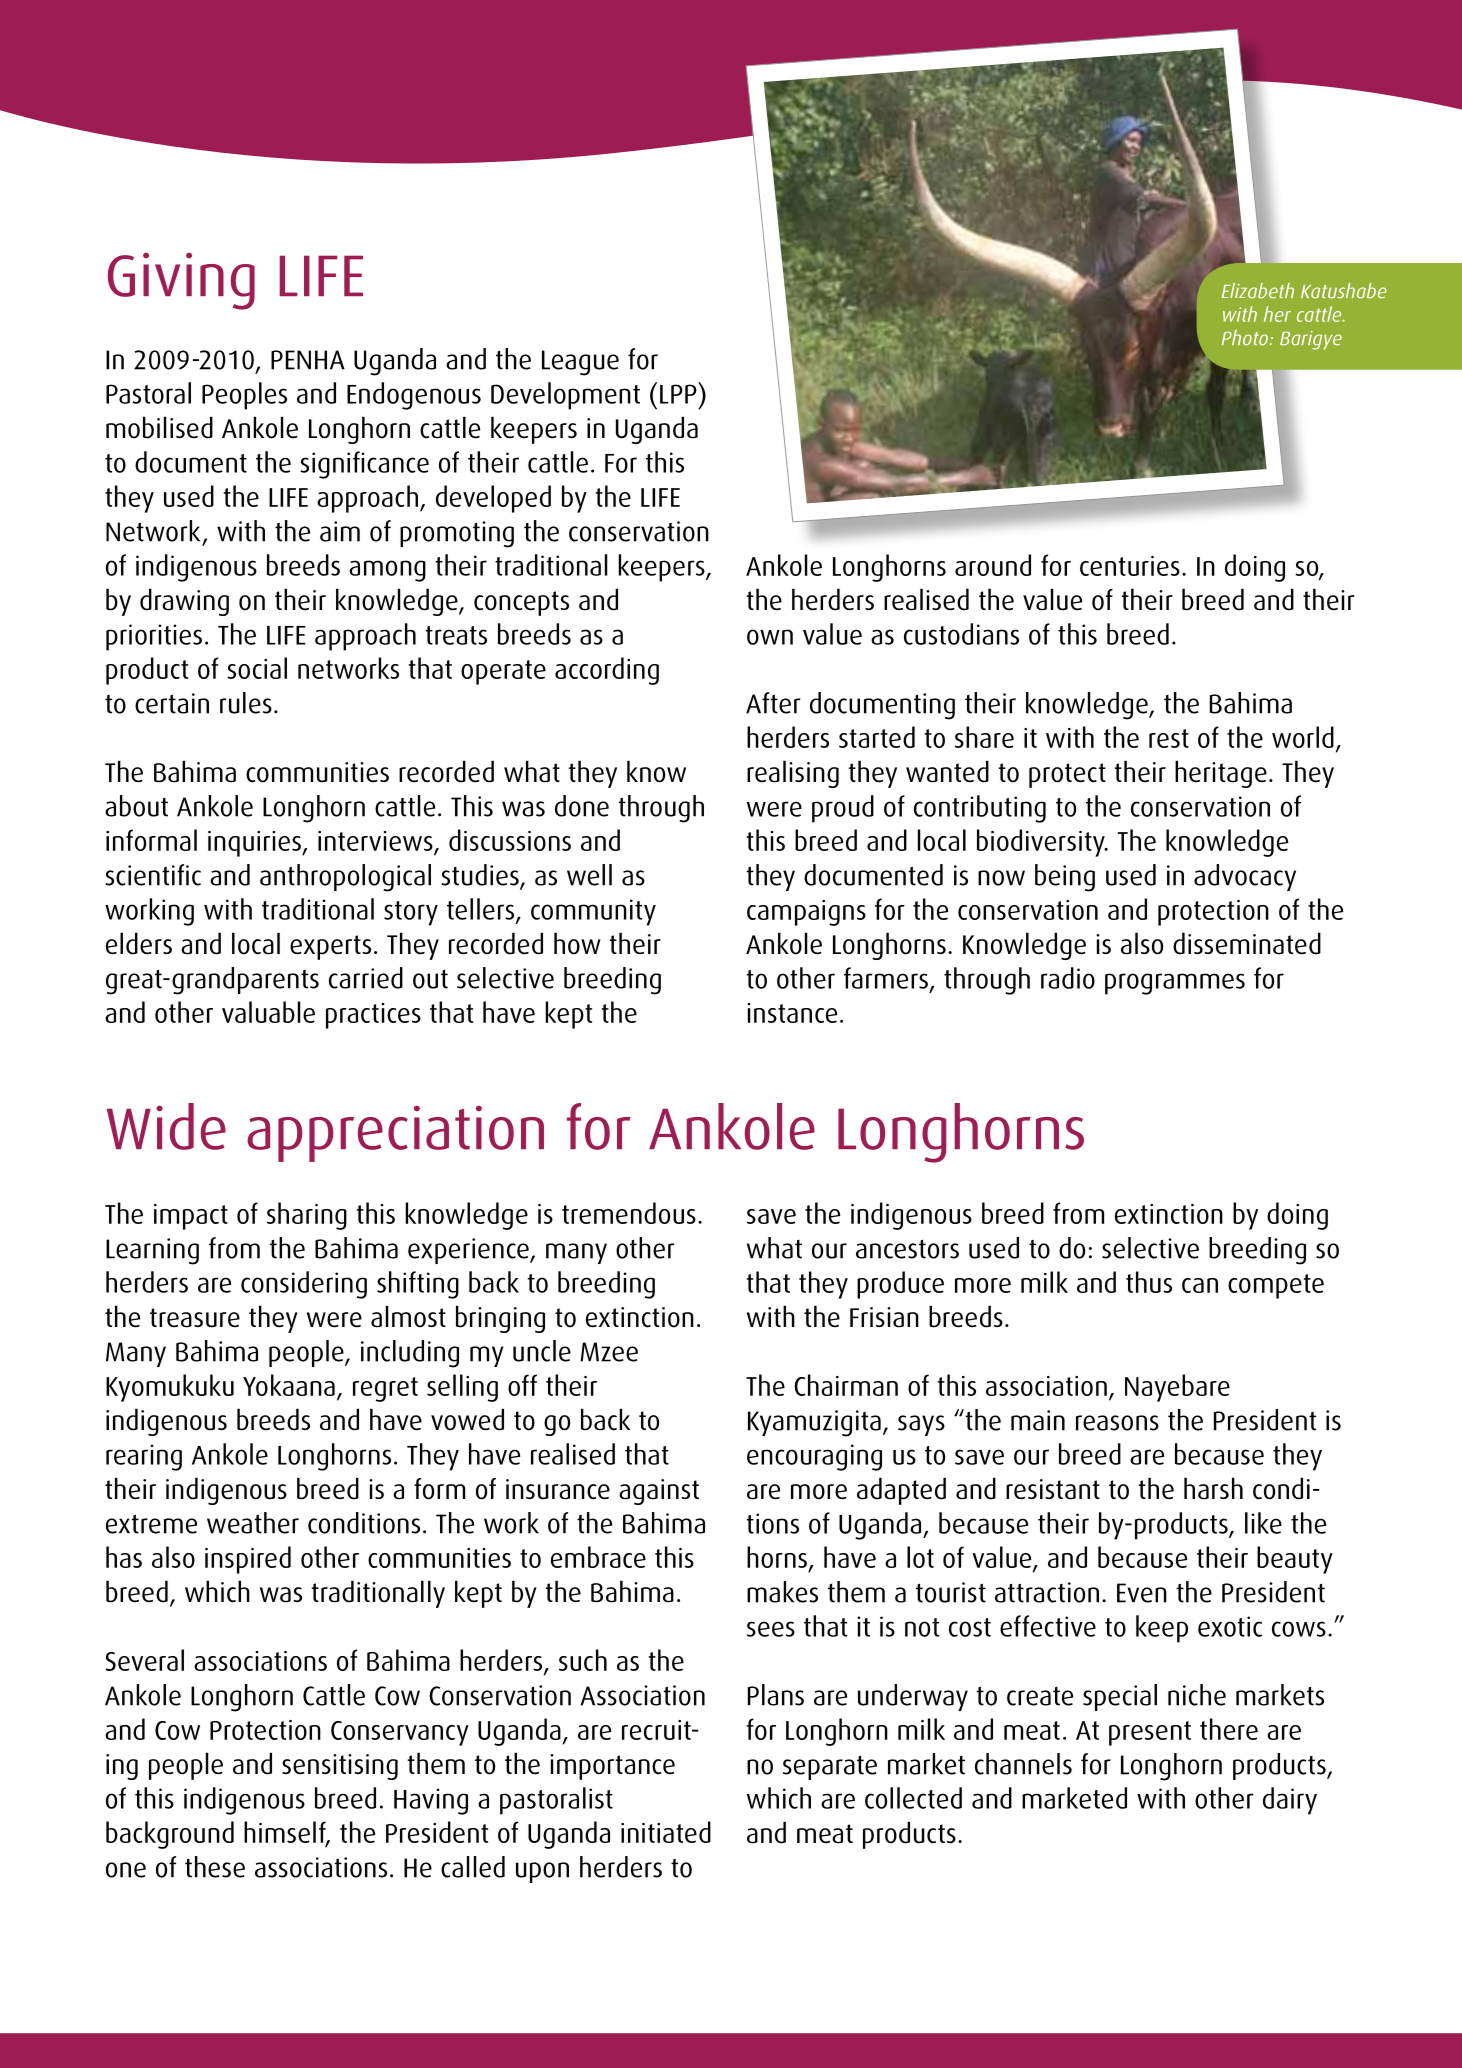 The width and height of the screenshot is (1462, 2068). I want to click on against, so click(659, 1492).
